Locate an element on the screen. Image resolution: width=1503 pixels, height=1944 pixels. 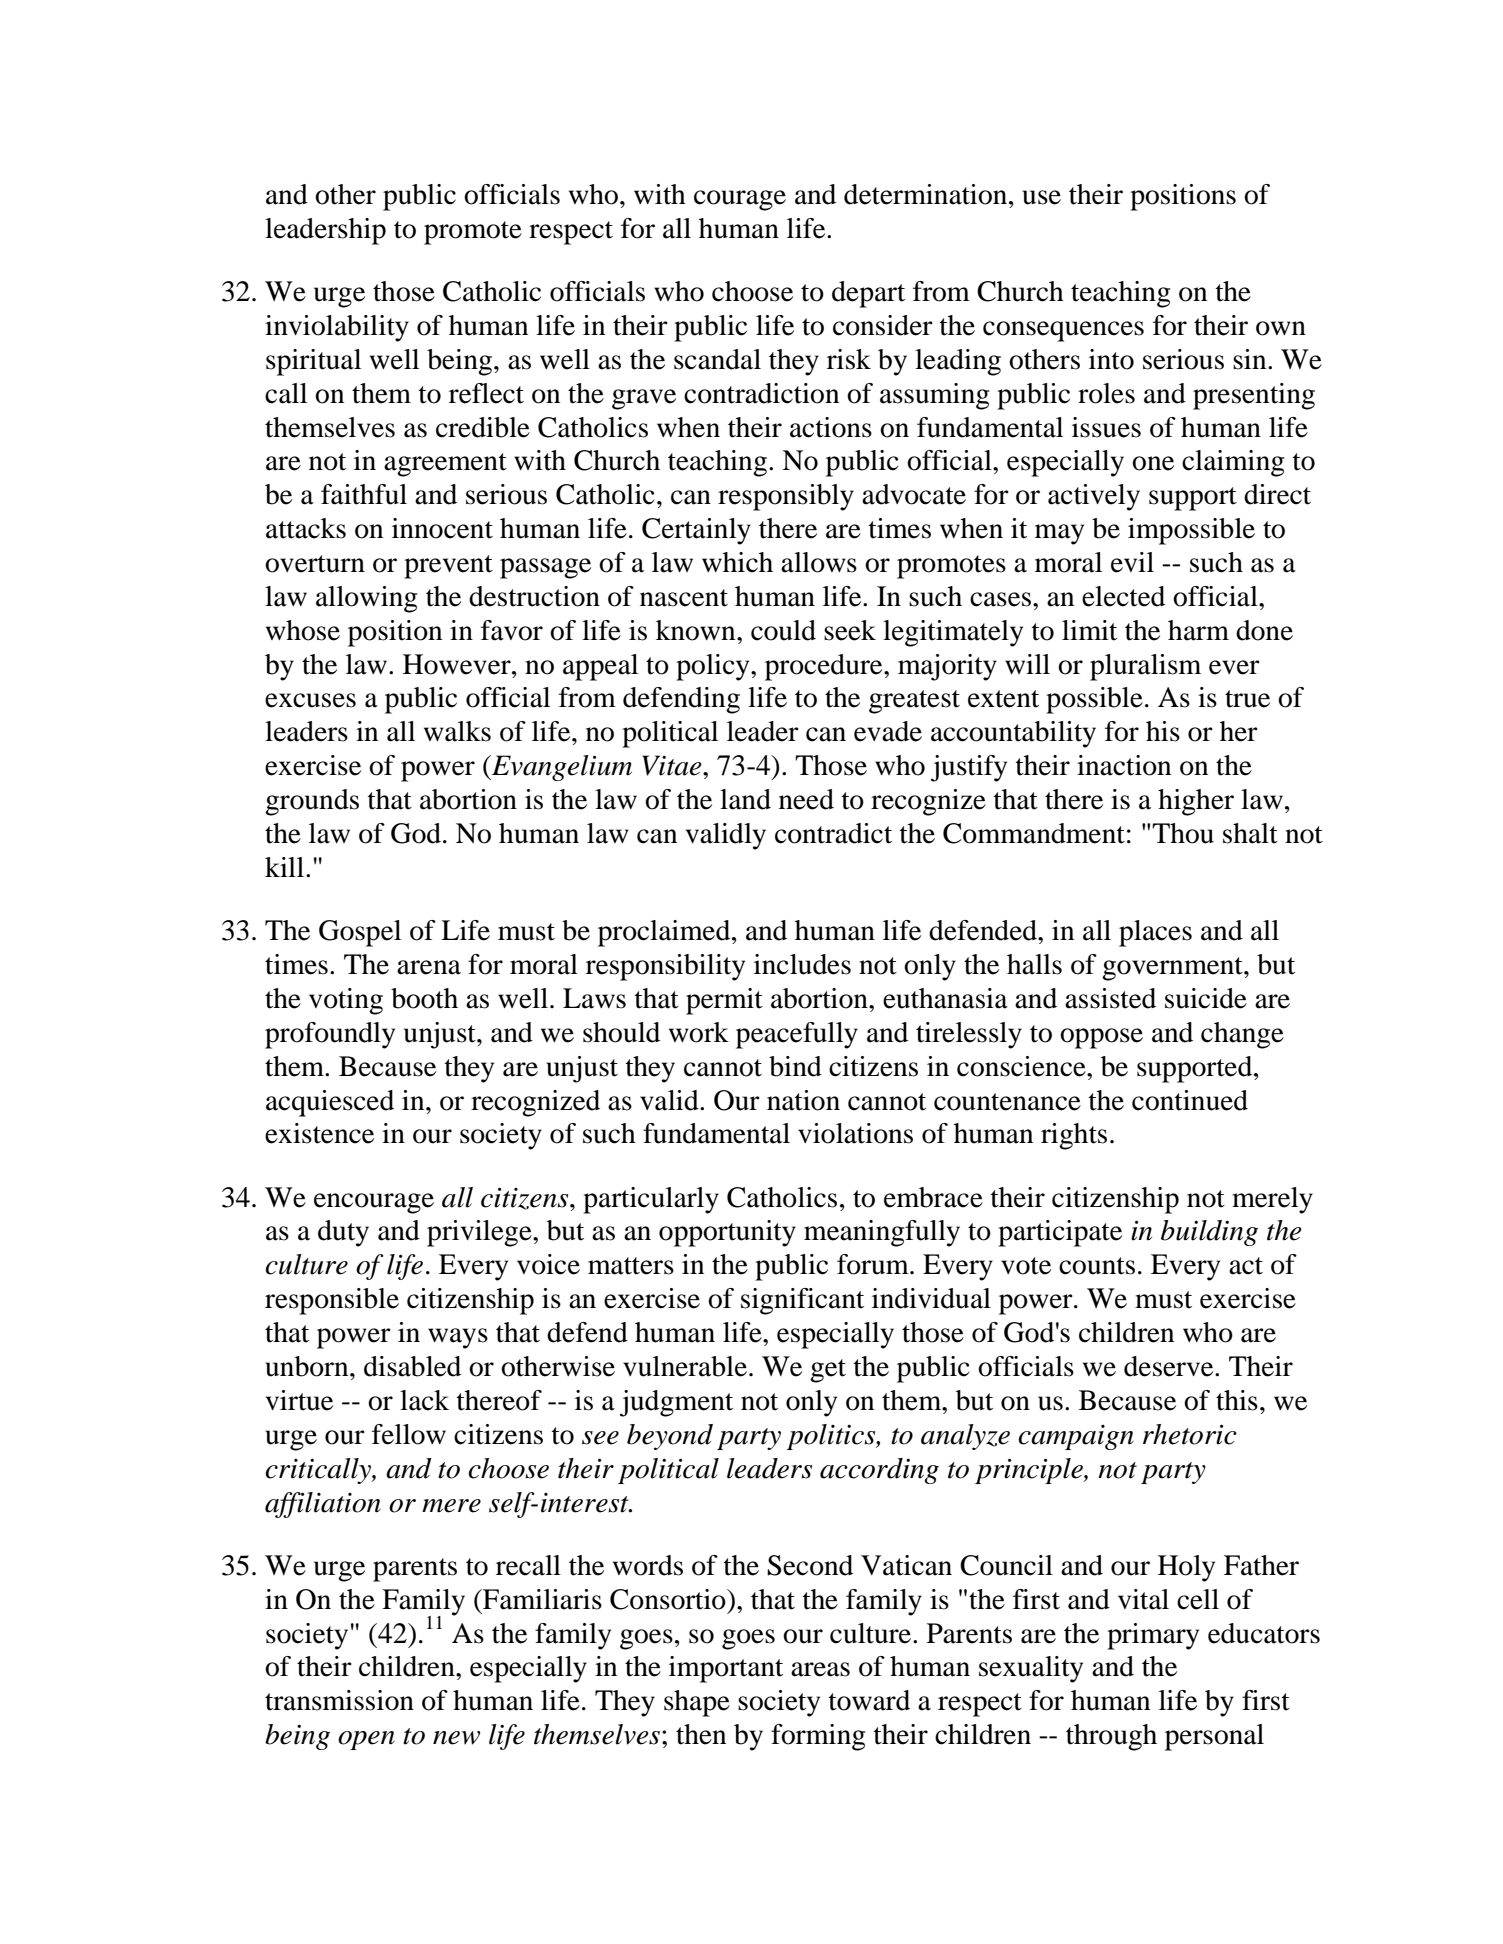
duty is located at coordinates (343, 1233).
